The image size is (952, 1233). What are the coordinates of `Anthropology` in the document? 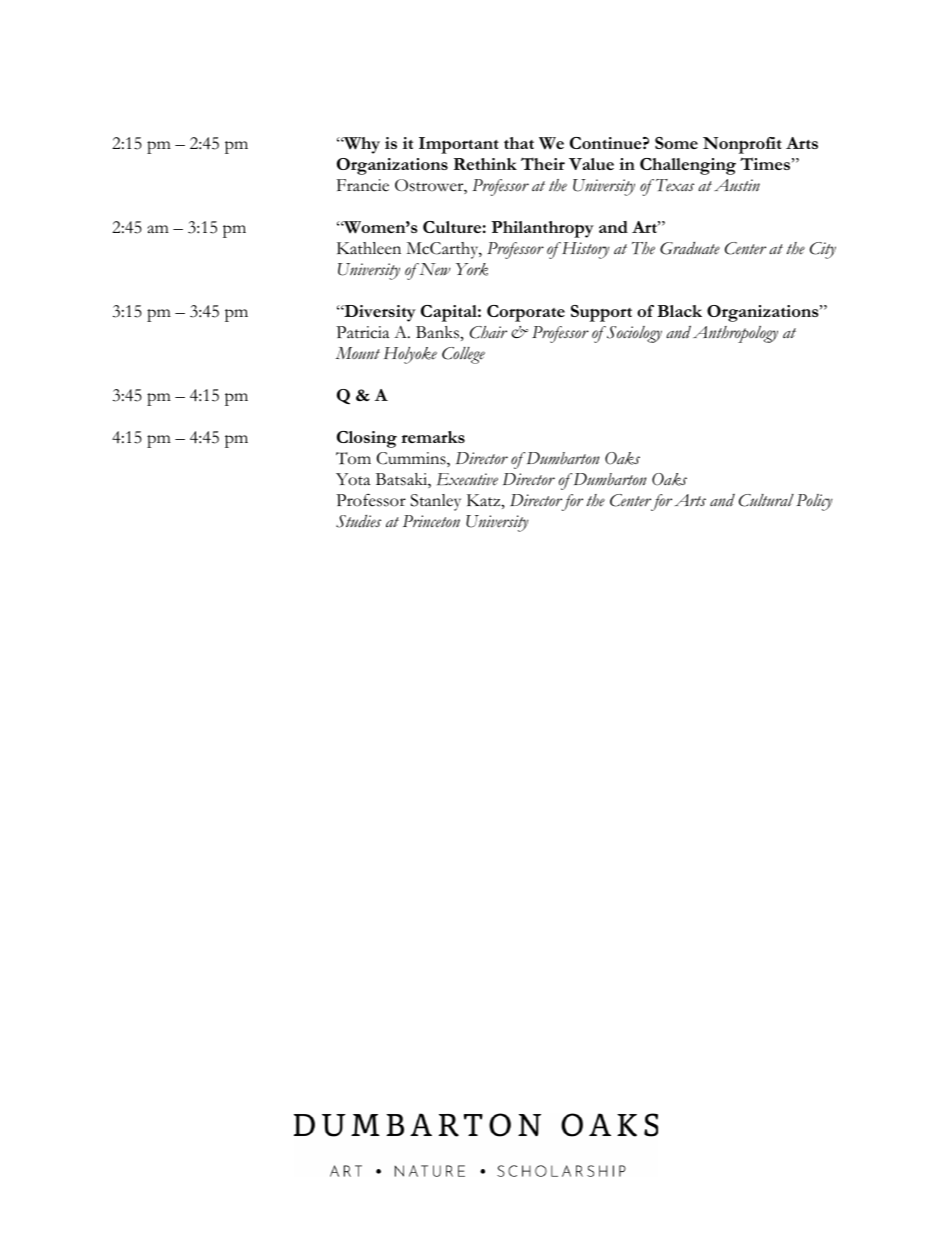 It's located at (735, 334).
